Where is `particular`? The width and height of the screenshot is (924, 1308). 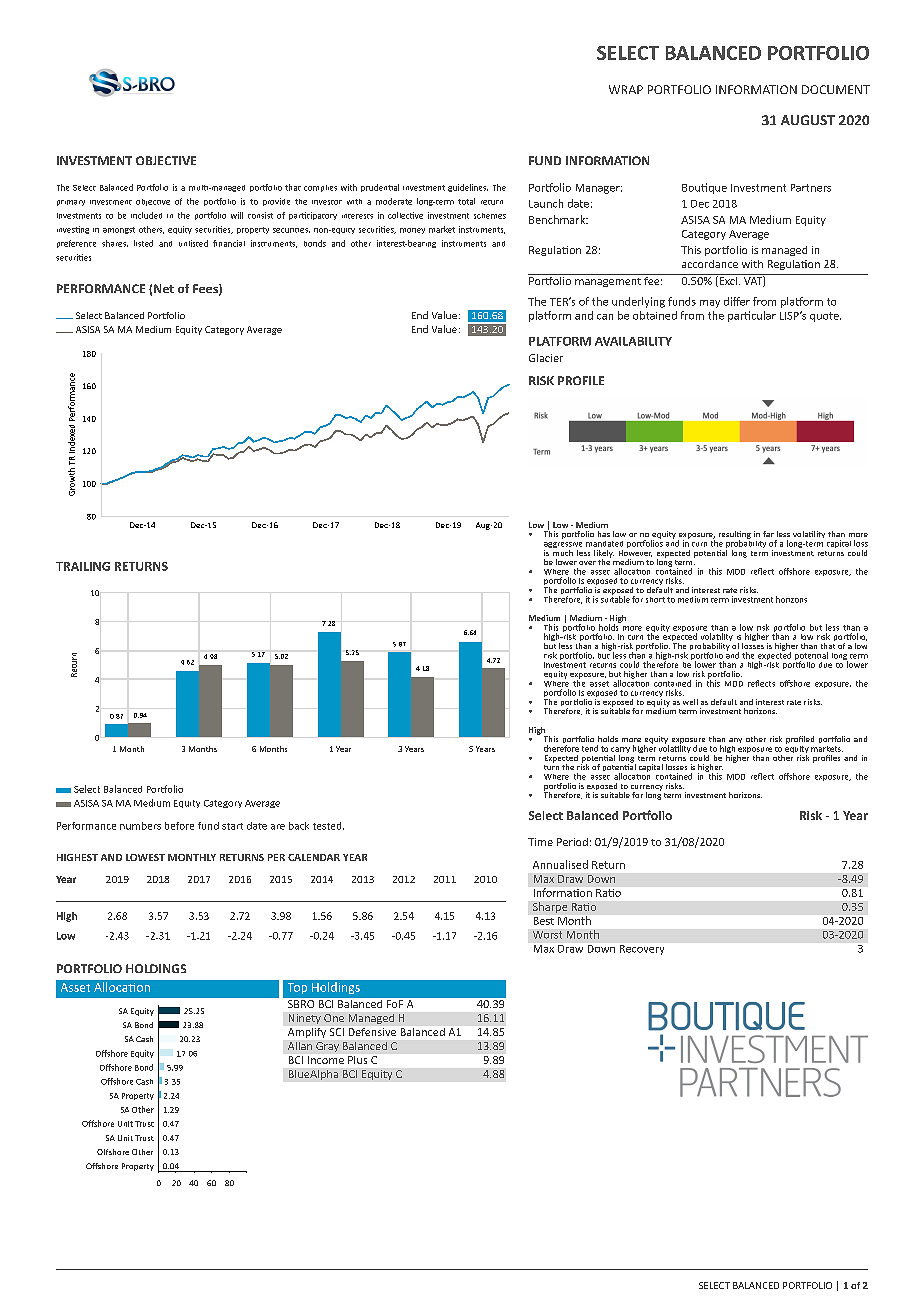 particular is located at coordinates (752, 316).
